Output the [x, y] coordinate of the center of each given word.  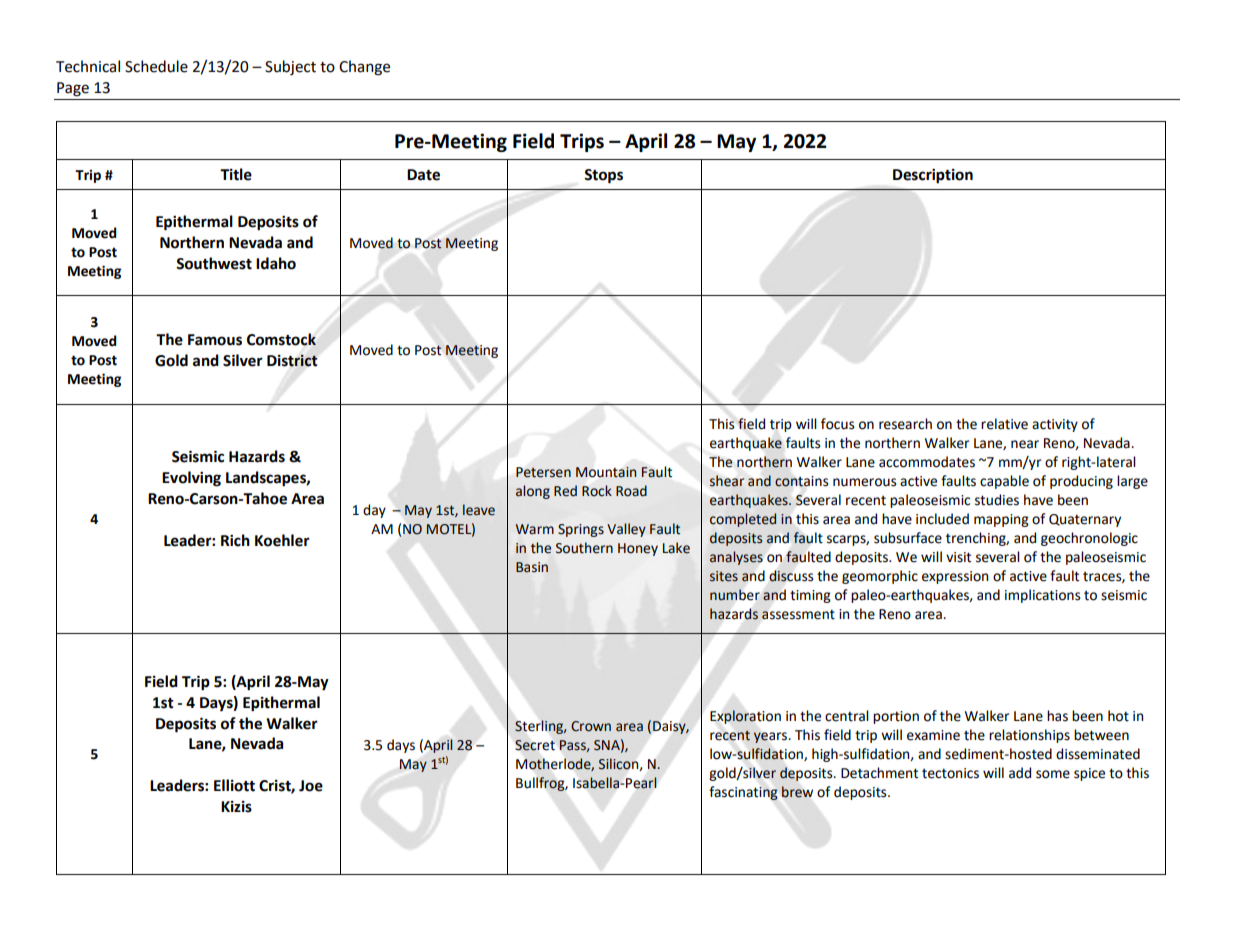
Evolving [191, 479]
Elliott [234, 785]
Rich [235, 540]
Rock [597, 491]
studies [997, 500]
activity [1055, 425]
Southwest [214, 263]
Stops [603, 176]
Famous [215, 340]
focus [837, 424]
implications [1042, 596]
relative [1004, 424]
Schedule [156, 66]
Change [364, 68]
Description [933, 176]
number [735, 594]
